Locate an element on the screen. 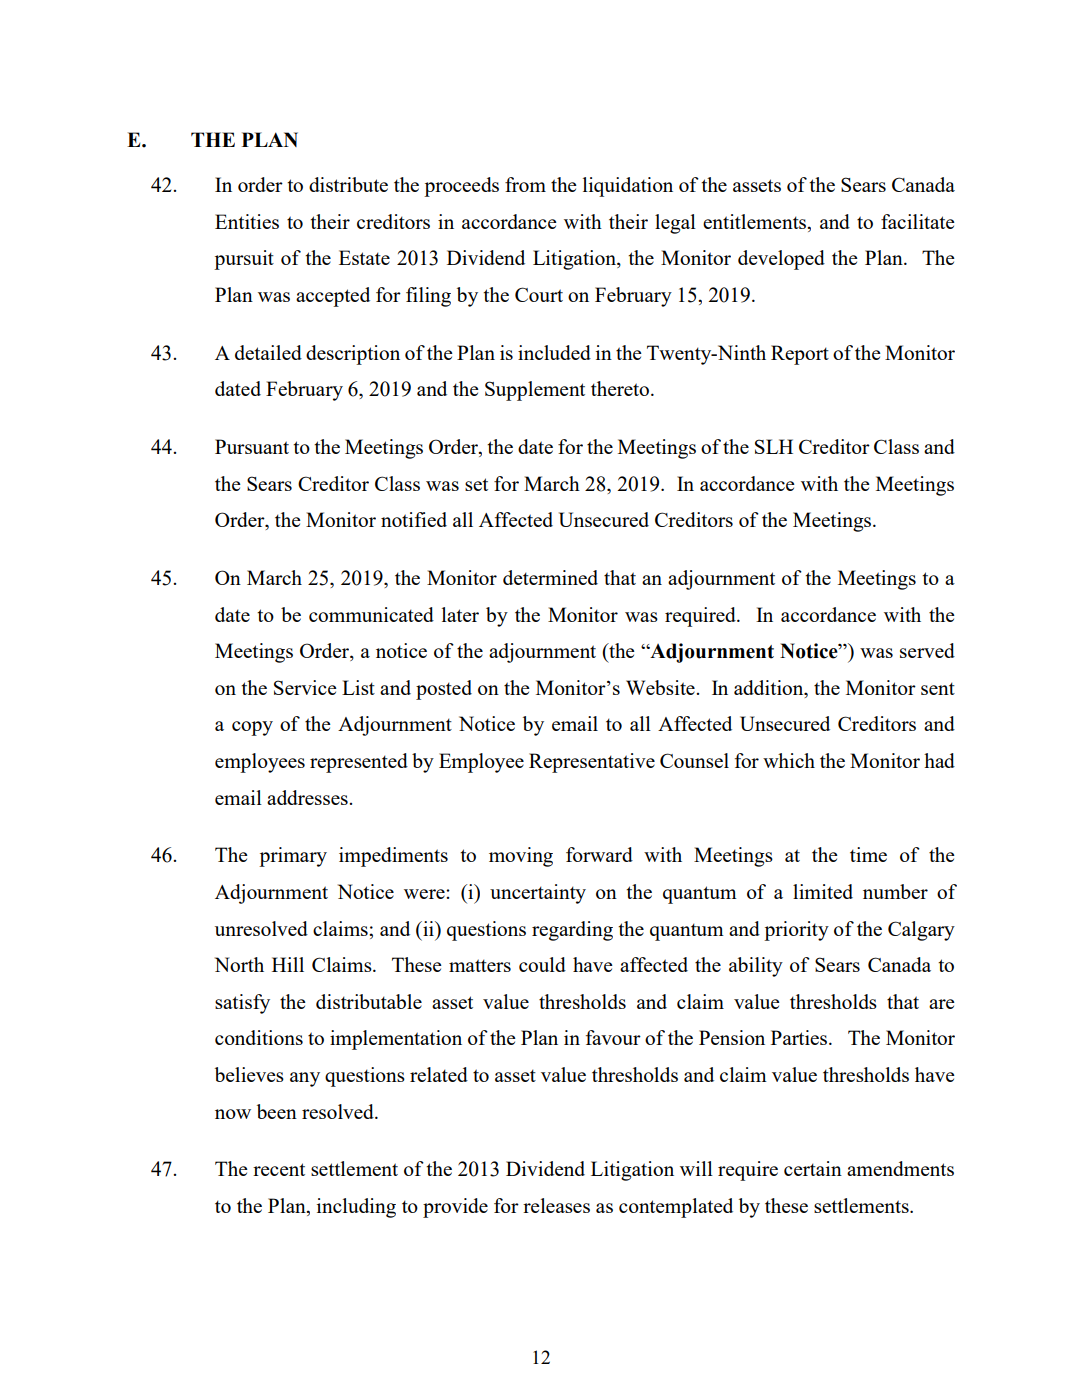 This screenshot has height=1400, width=1082. amendments is located at coordinates (900, 1168).
